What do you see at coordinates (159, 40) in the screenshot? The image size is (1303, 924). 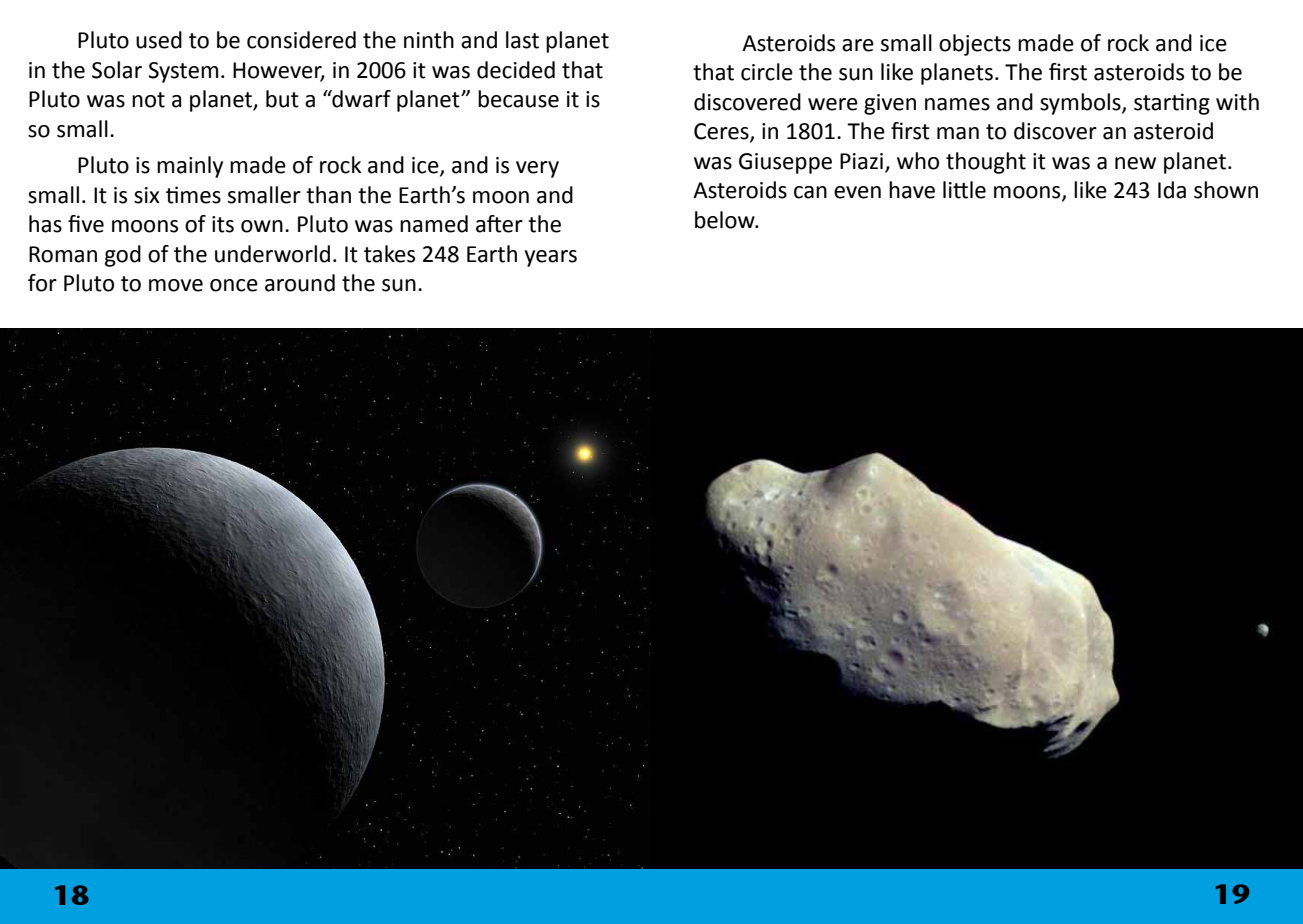 I see `used` at bounding box center [159, 40].
